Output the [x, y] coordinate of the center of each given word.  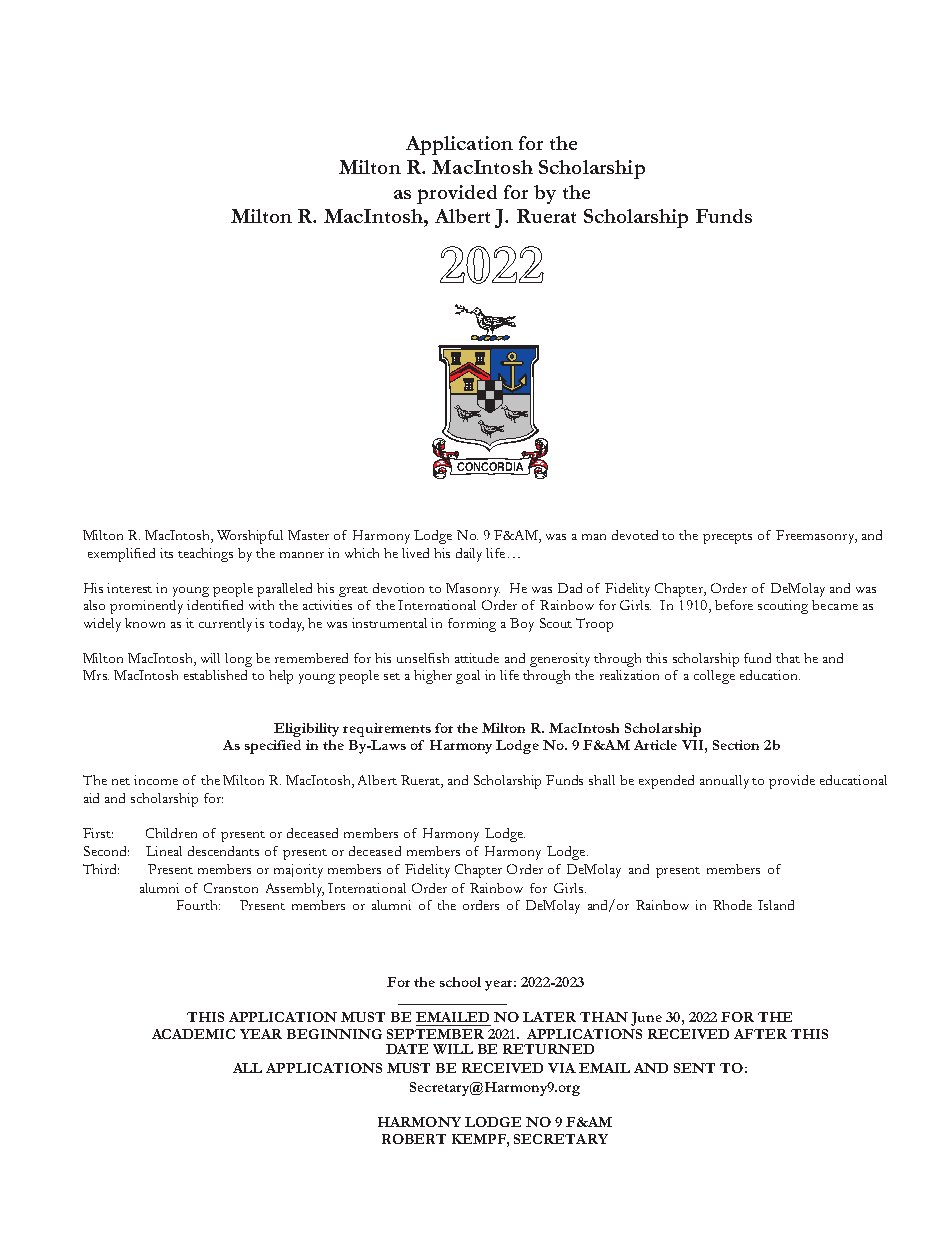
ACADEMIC [193, 1034]
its [166, 553]
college [714, 677]
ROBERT [414, 1139]
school [460, 982]
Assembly [295, 890]
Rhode [732, 905]
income [156, 780]
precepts [727, 538]
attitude [477, 658]
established [215, 675]
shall [602, 780]
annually [724, 782]
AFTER [760, 1034]
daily [469, 555]
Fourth [198, 905]
